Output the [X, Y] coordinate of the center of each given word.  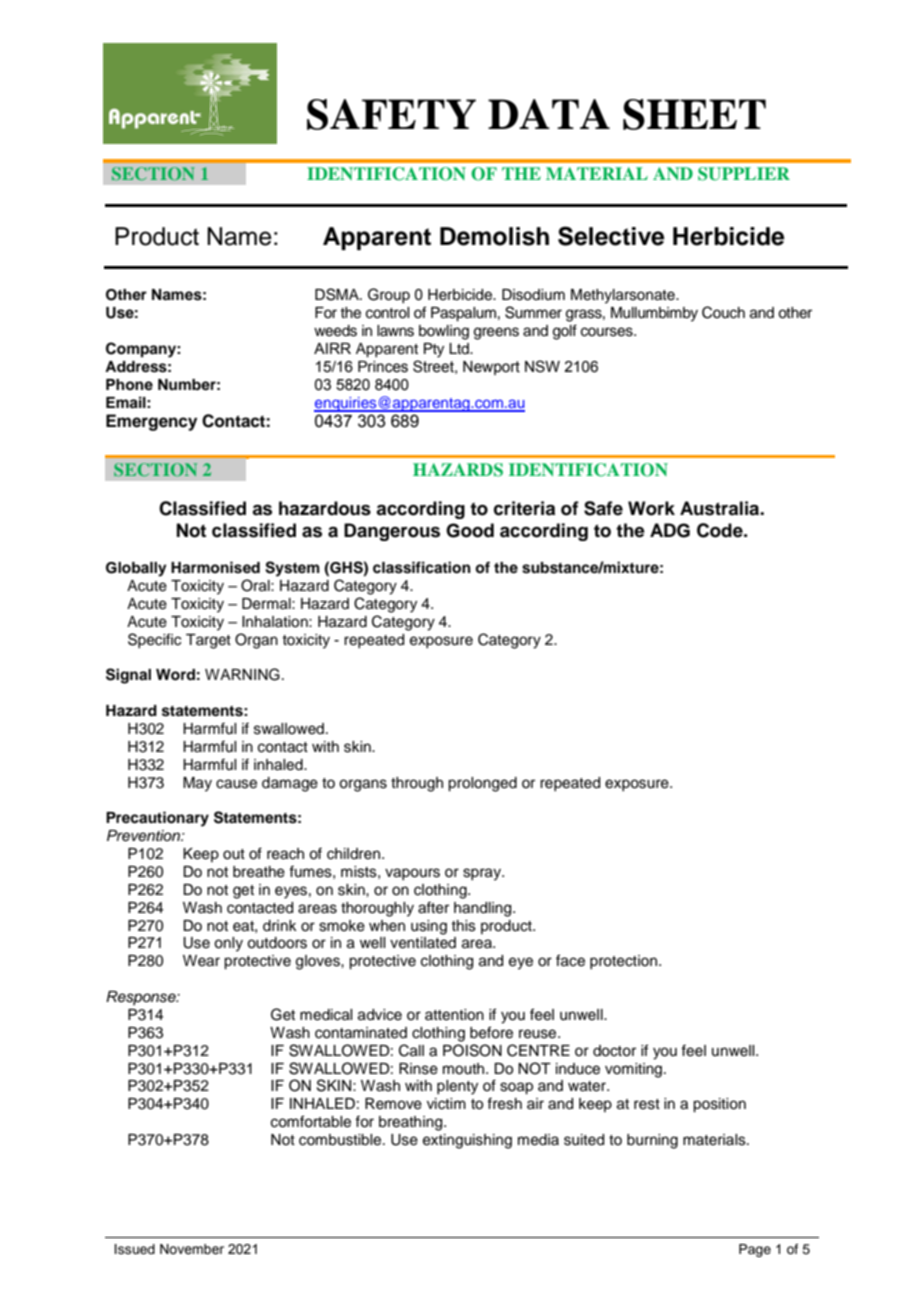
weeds [335, 331]
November [192, 1249]
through [417, 784]
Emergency [151, 422]
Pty [434, 350]
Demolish [494, 236]
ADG [670, 530]
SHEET [694, 114]
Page [755, 1250]
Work [651, 508]
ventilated [423, 943]
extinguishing [467, 1141]
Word [175, 675]
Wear [201, 961]
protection [625, 962]
